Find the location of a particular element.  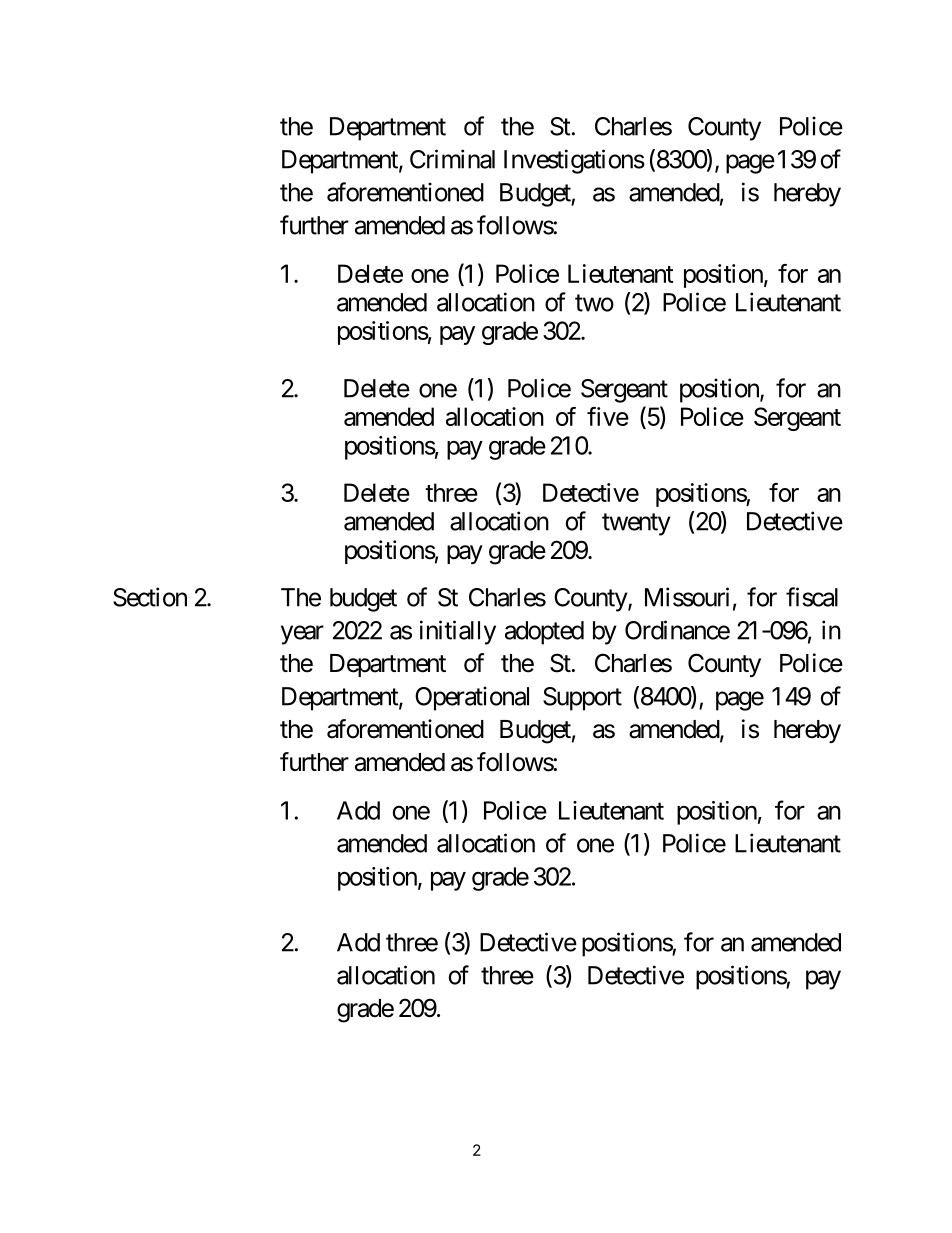

fiscal is located at coordinates (812, 597).
